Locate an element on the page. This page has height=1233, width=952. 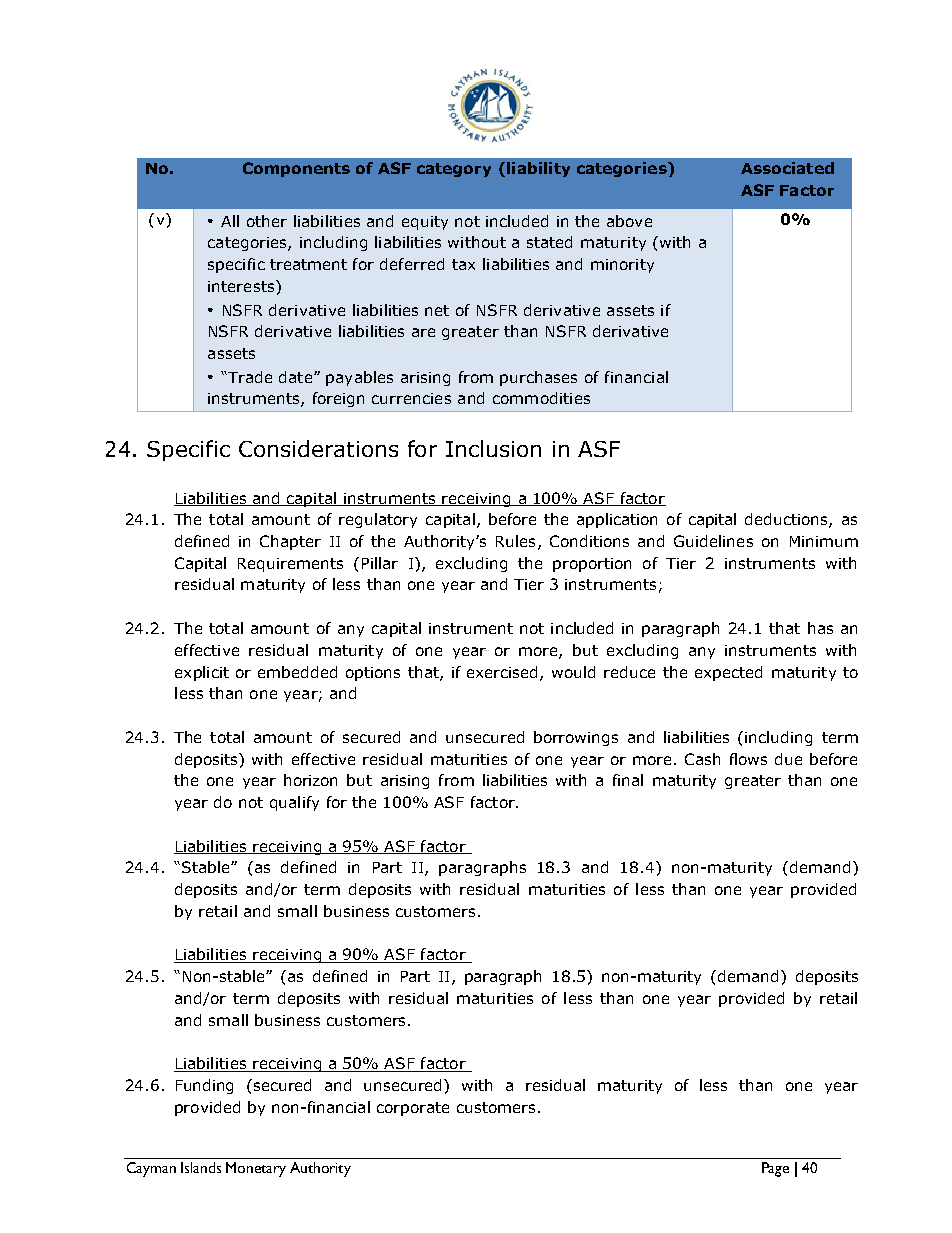
Funding is located at coordinates (204, 1086).
